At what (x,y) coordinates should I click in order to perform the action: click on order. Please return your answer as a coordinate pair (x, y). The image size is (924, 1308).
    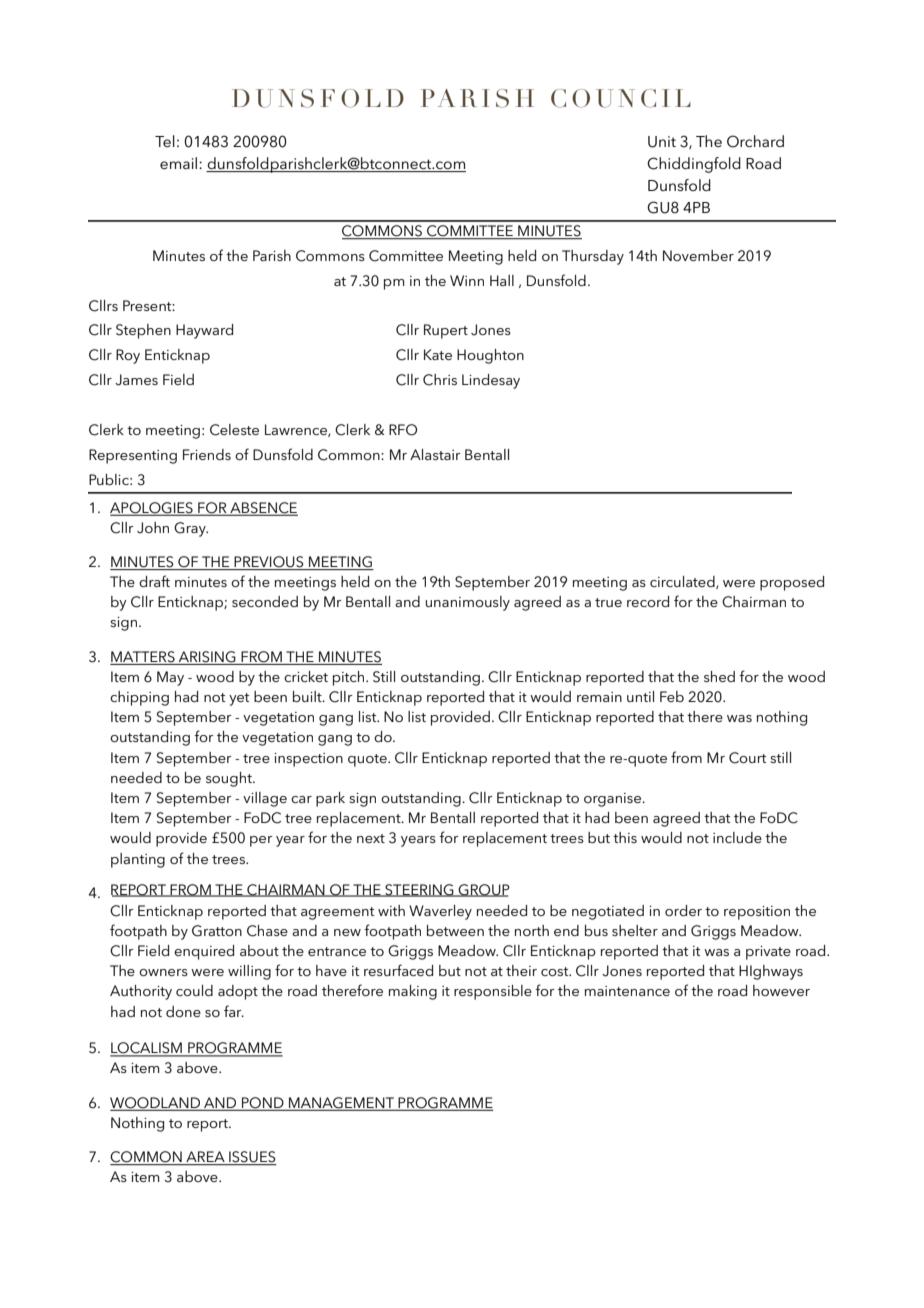
    Looking at the image, I should click on (683, 910).
